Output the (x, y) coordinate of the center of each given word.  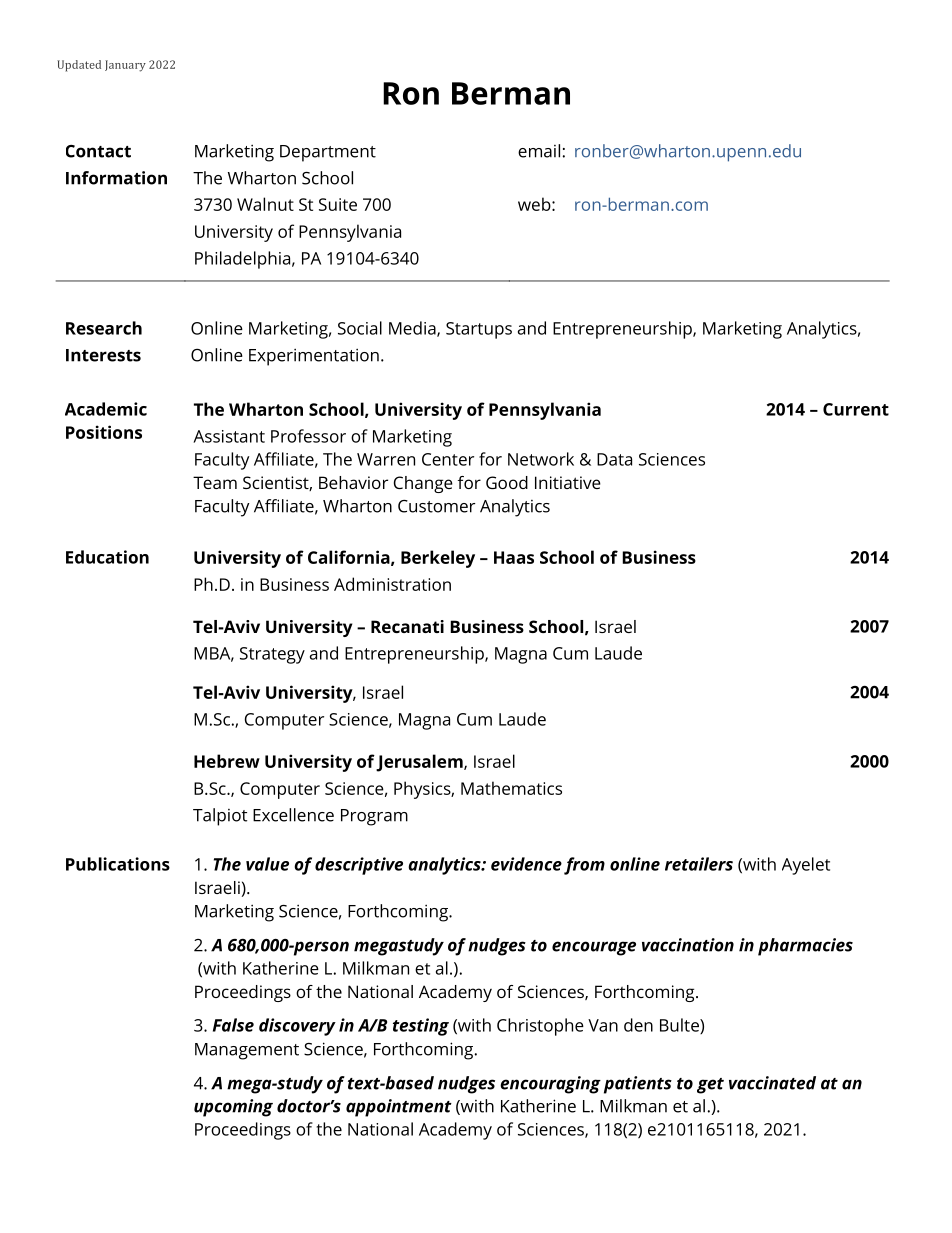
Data (614, 459)
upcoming (233, 1108)
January (125, 66)
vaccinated (772, 1083)
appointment (399, 1108)
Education (107, 557)
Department (328, 153)
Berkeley (438, 559)
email (539, 151)
